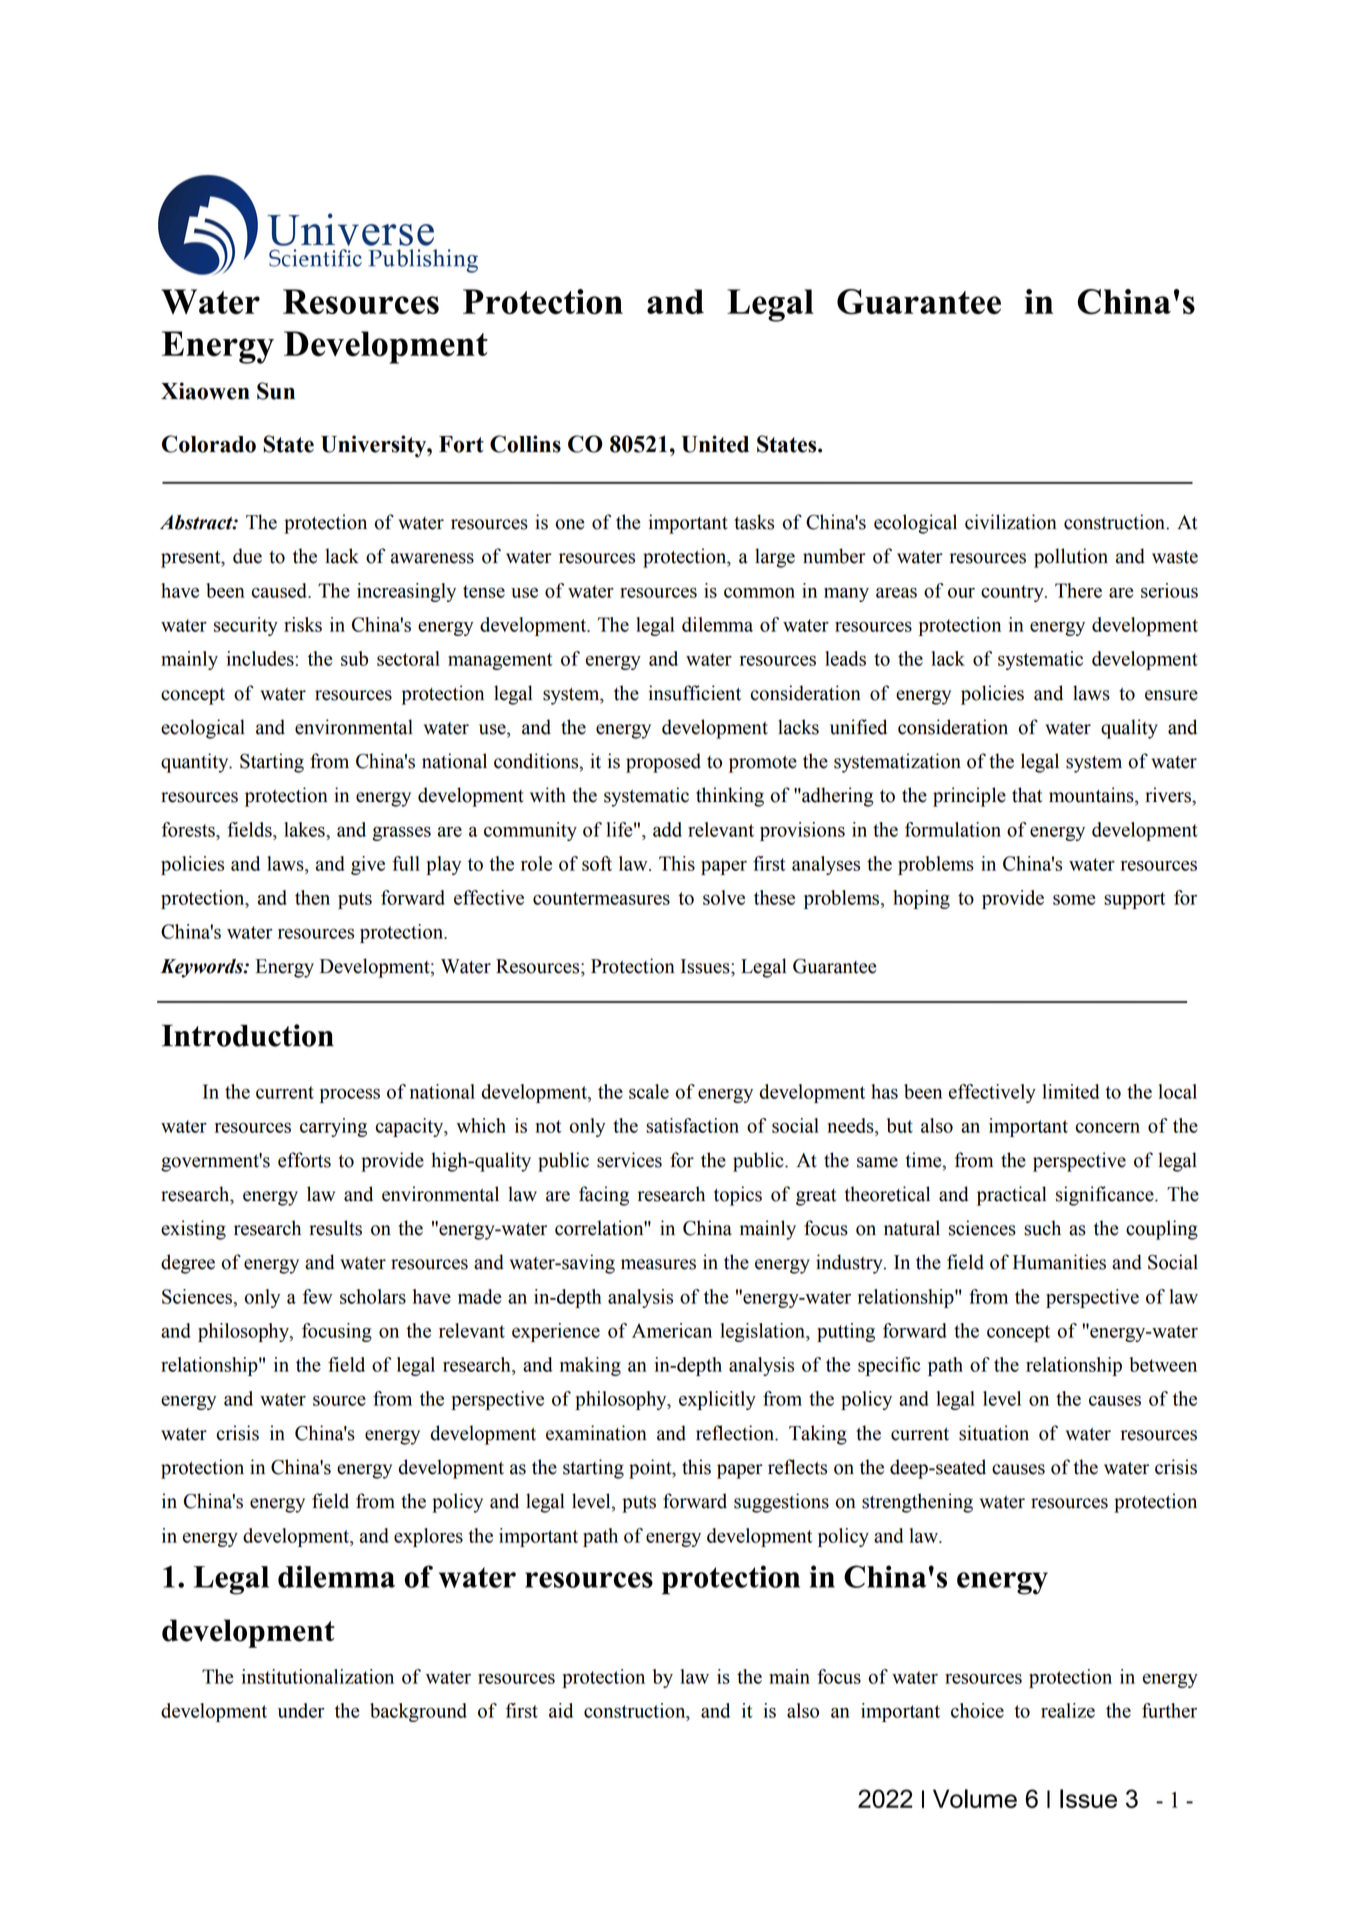 The width and height of the screenshot is (1355, 1916). I want to click on realize, so click(1068, 1710).
